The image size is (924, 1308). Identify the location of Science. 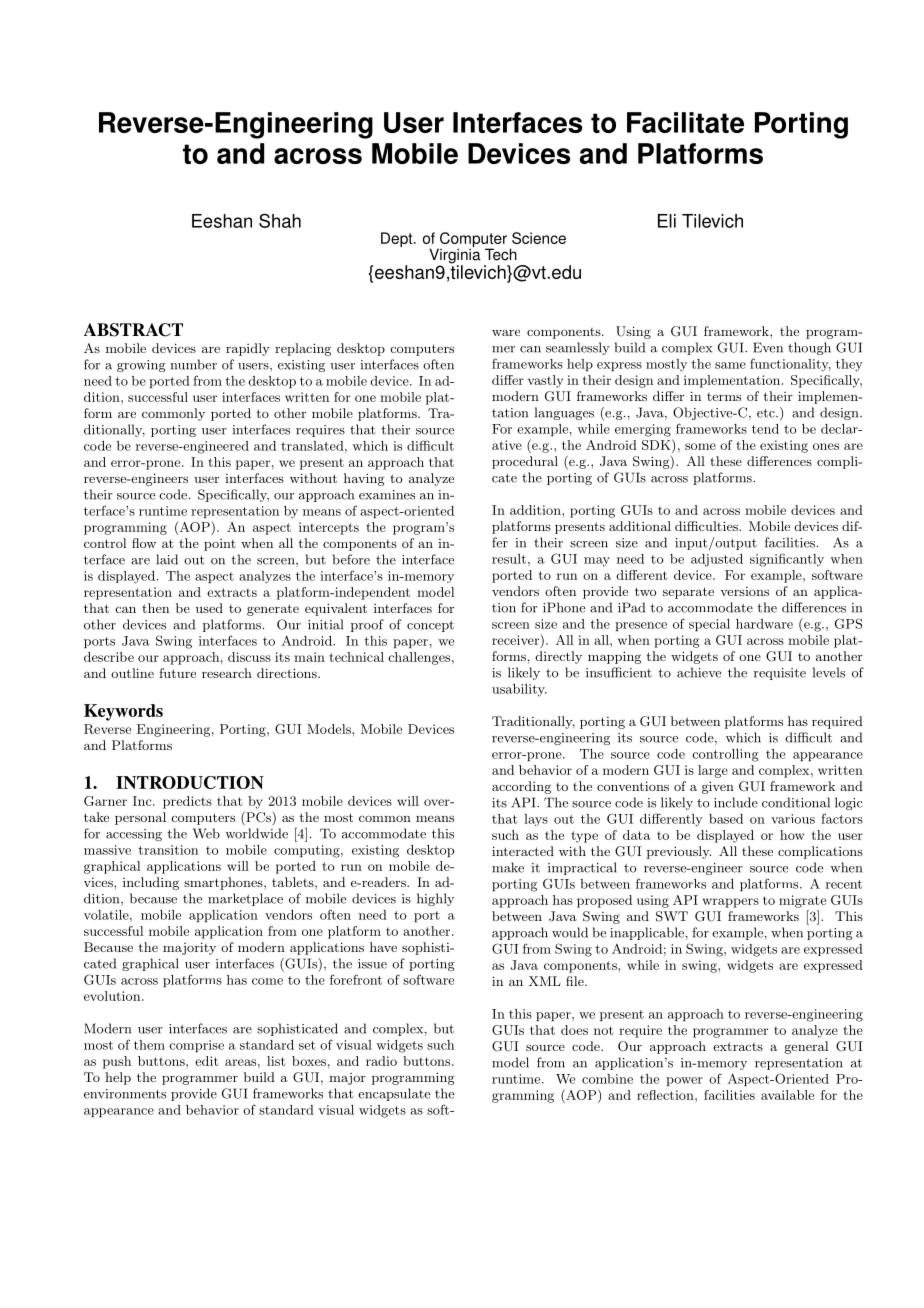
(539, 238).
